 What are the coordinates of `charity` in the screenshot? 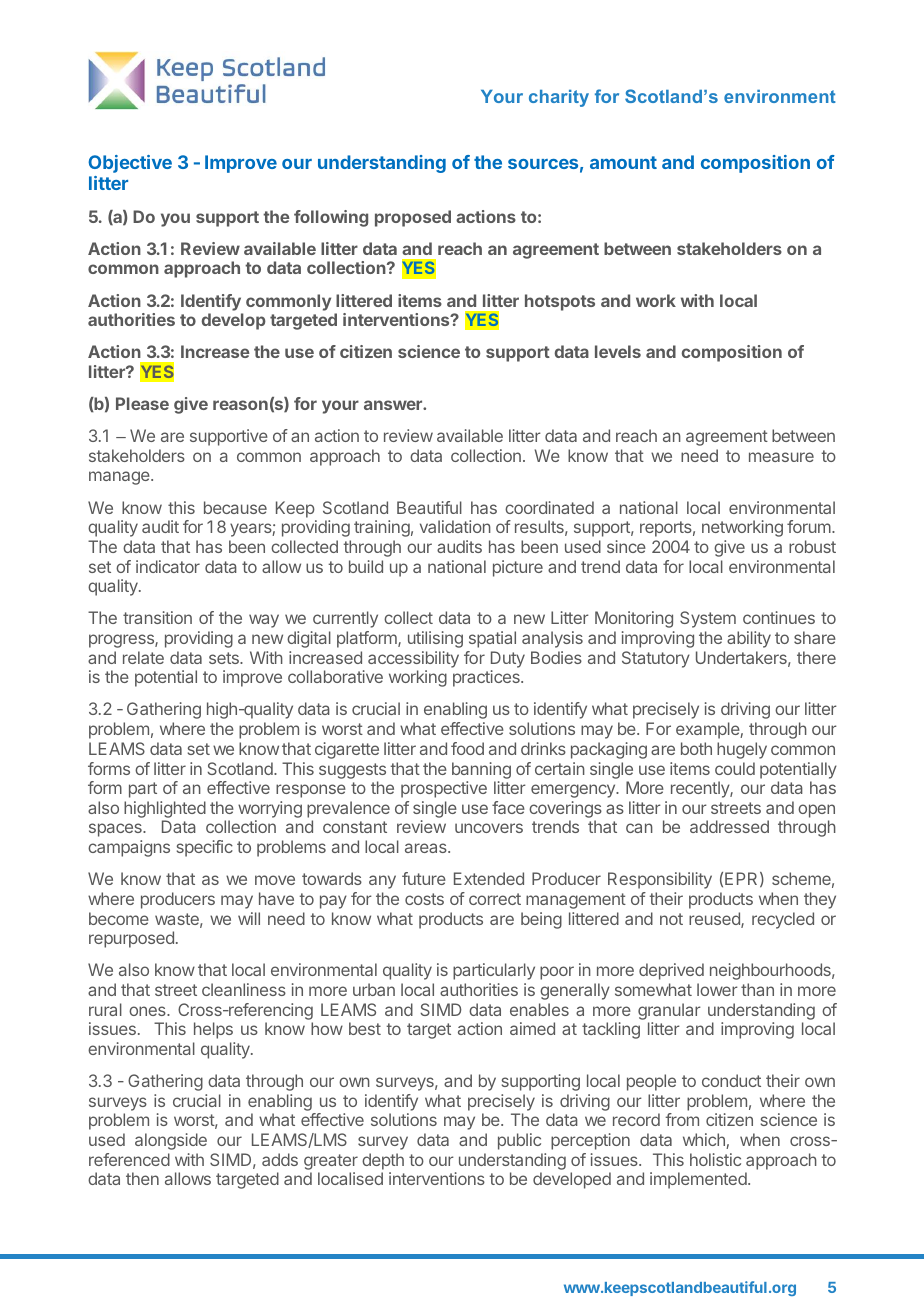 It's located at (559, 98).
